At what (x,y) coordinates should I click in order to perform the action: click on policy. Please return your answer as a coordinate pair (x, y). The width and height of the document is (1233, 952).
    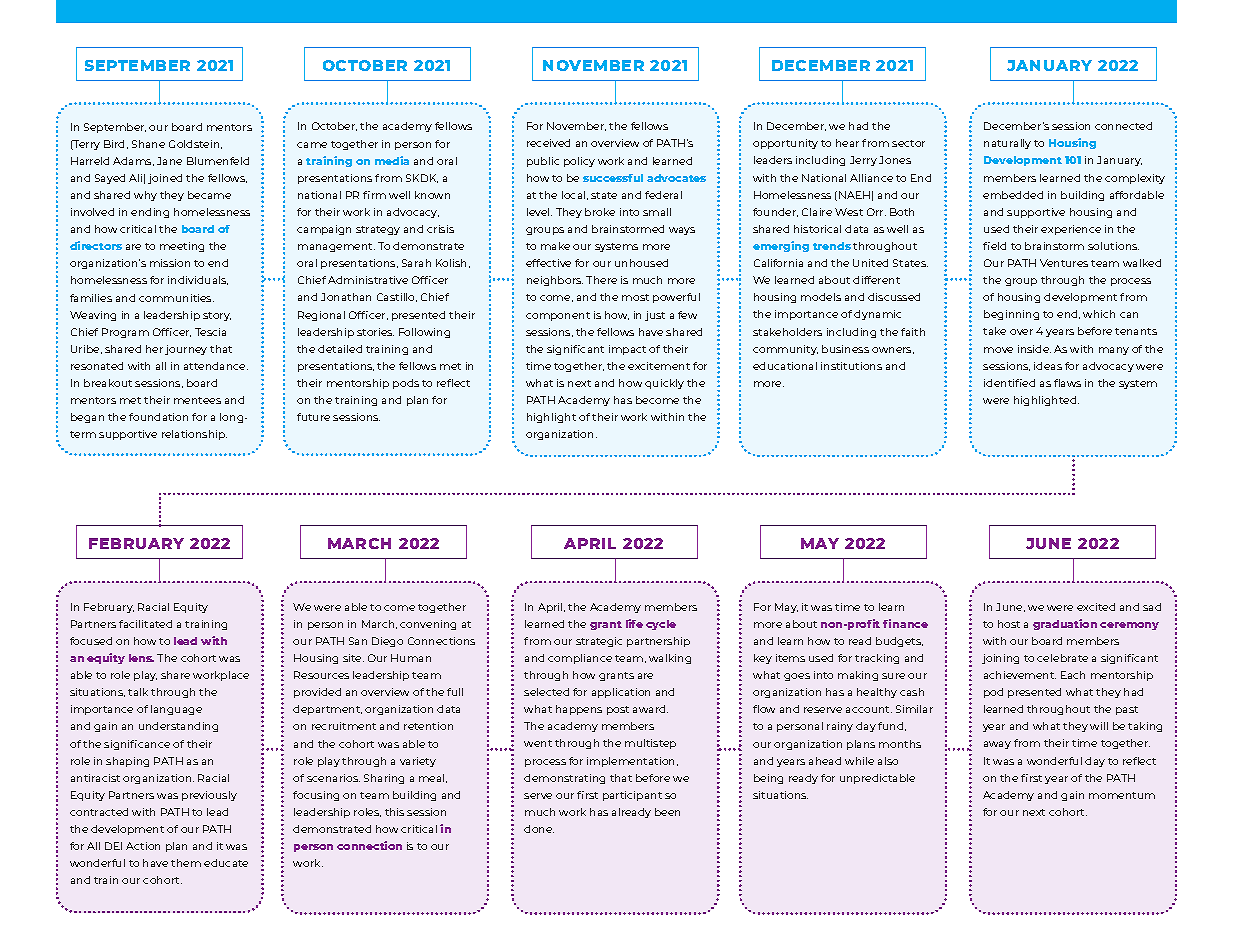
    Looking at the image, I should click on (579, 162).
